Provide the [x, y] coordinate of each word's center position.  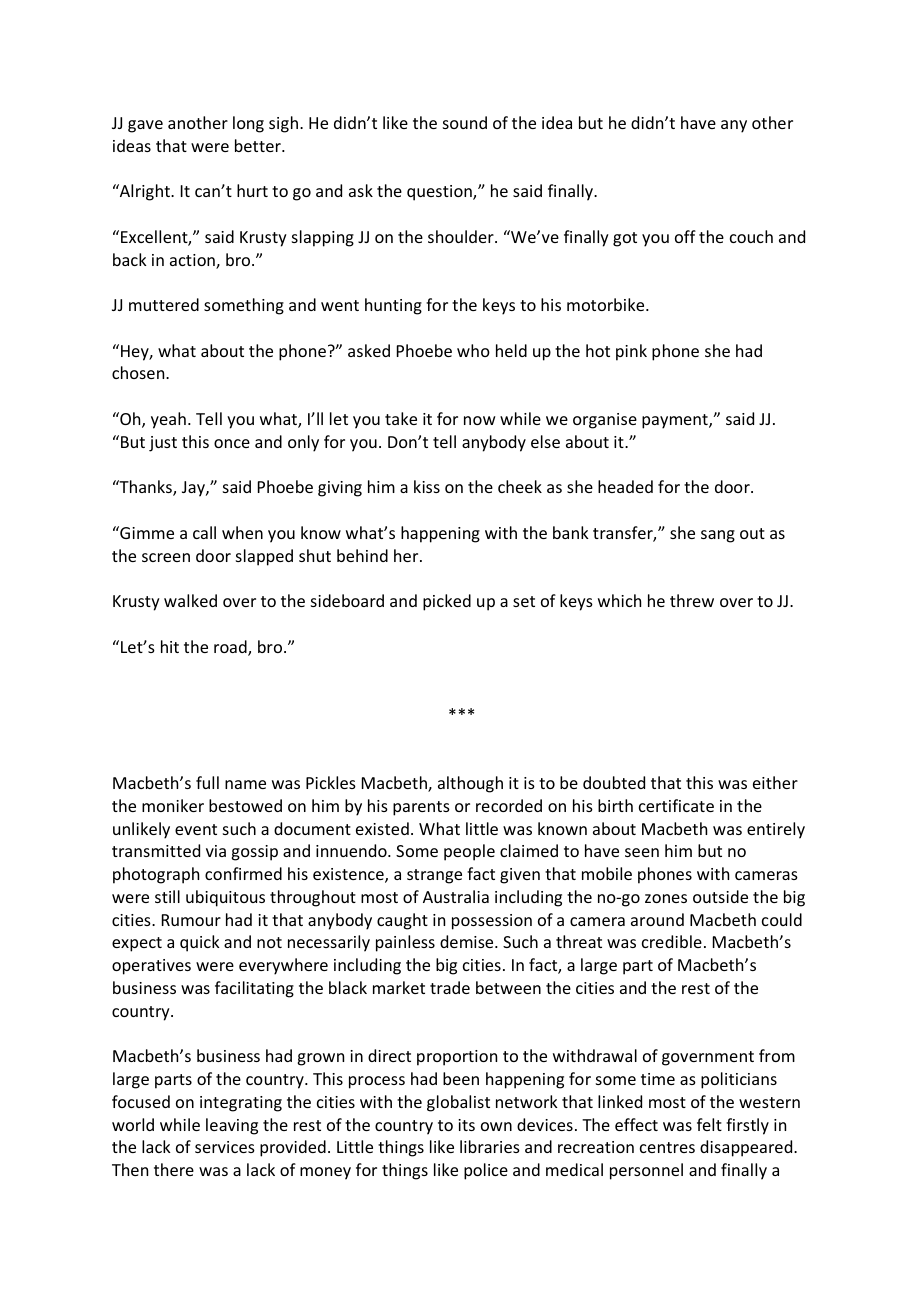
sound [465, 122]
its [466, 1125]
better [259, 145]
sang [718, 536]
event [196, 829]
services [225, 1147]
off [685, 236]
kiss [427, 486]
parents [421, 808]
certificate [676, 805]
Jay [194, 489]
